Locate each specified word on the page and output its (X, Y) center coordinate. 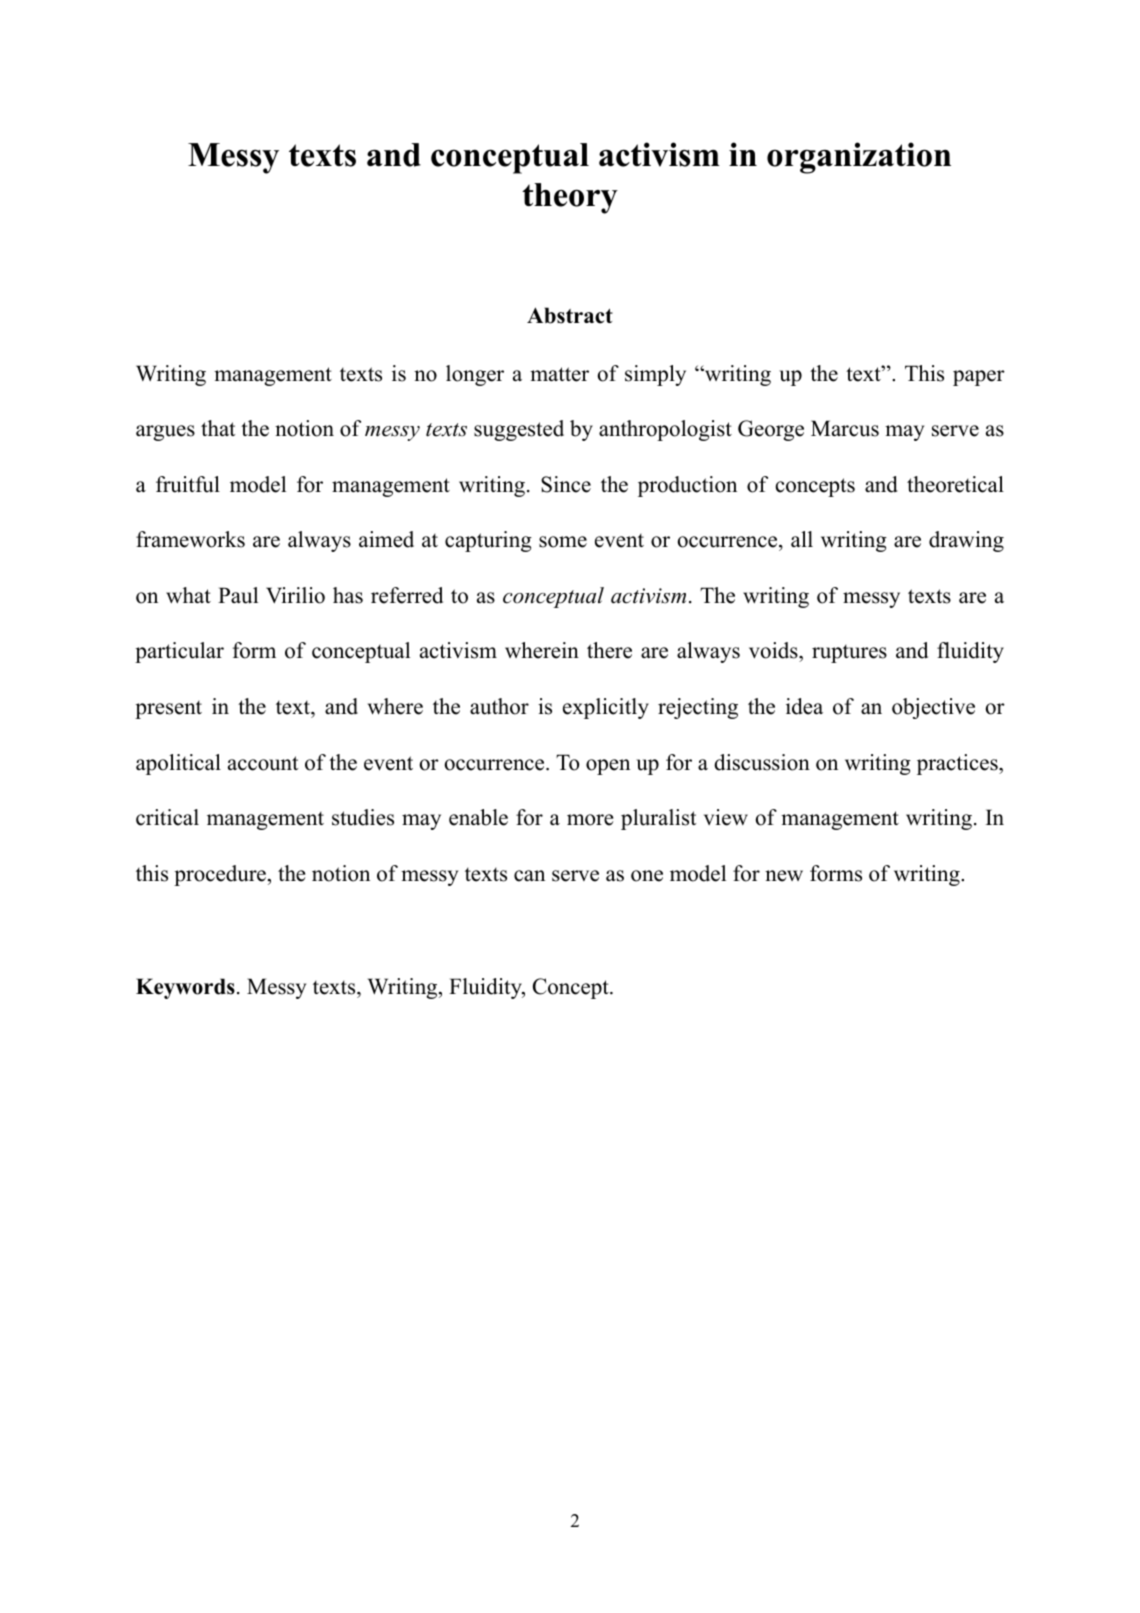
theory (570, 198)
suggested (519, 430)
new (784, 876)
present (168, 709)
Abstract (570, 315)
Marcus (845, 428)
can (529, 876)
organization (859, 158)
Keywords (185, 988)
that (218, 428)
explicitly (606, 708)
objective (933, 708)
